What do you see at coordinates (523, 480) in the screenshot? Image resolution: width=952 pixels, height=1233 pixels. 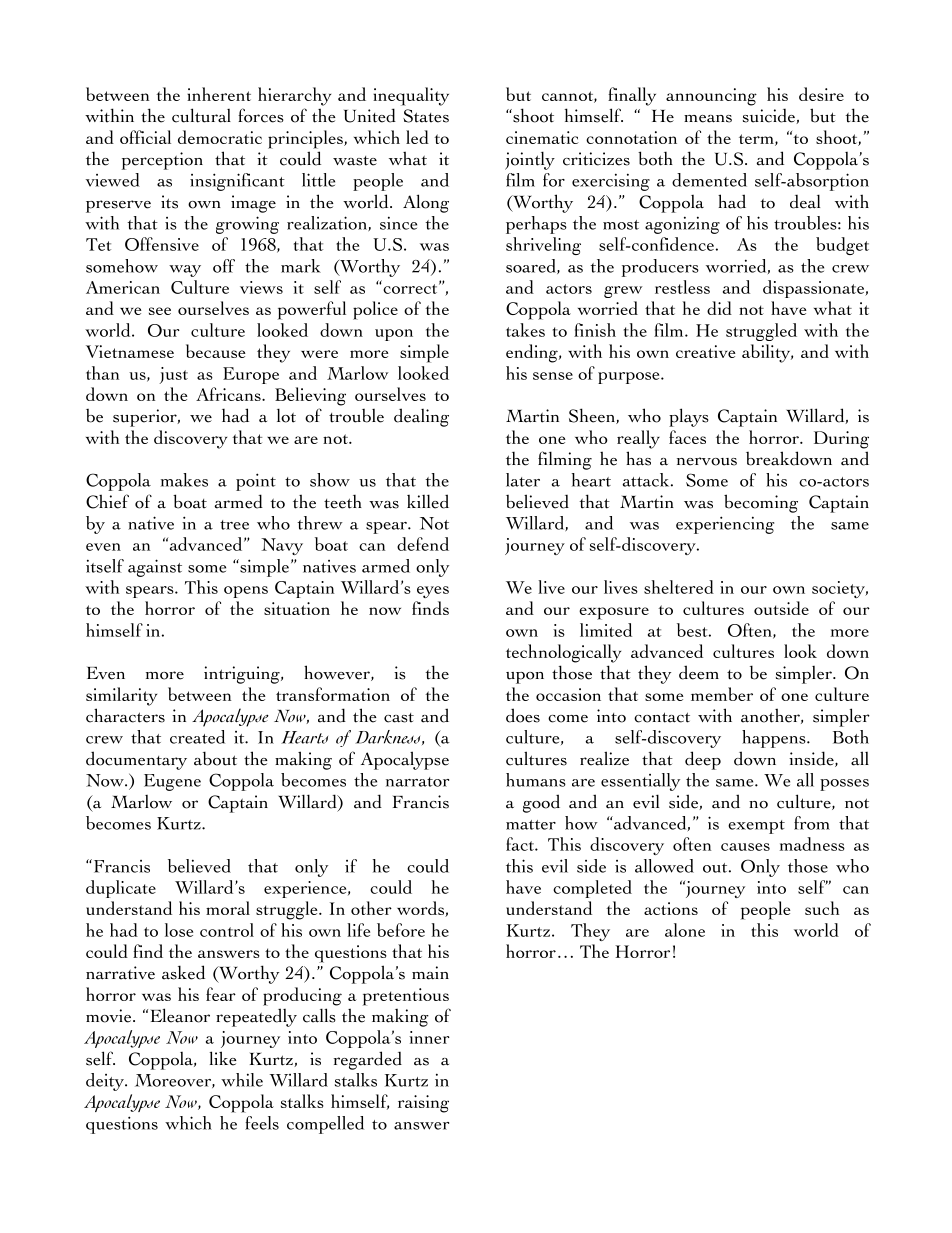 I see `later` at bounding box center [523, 480].
